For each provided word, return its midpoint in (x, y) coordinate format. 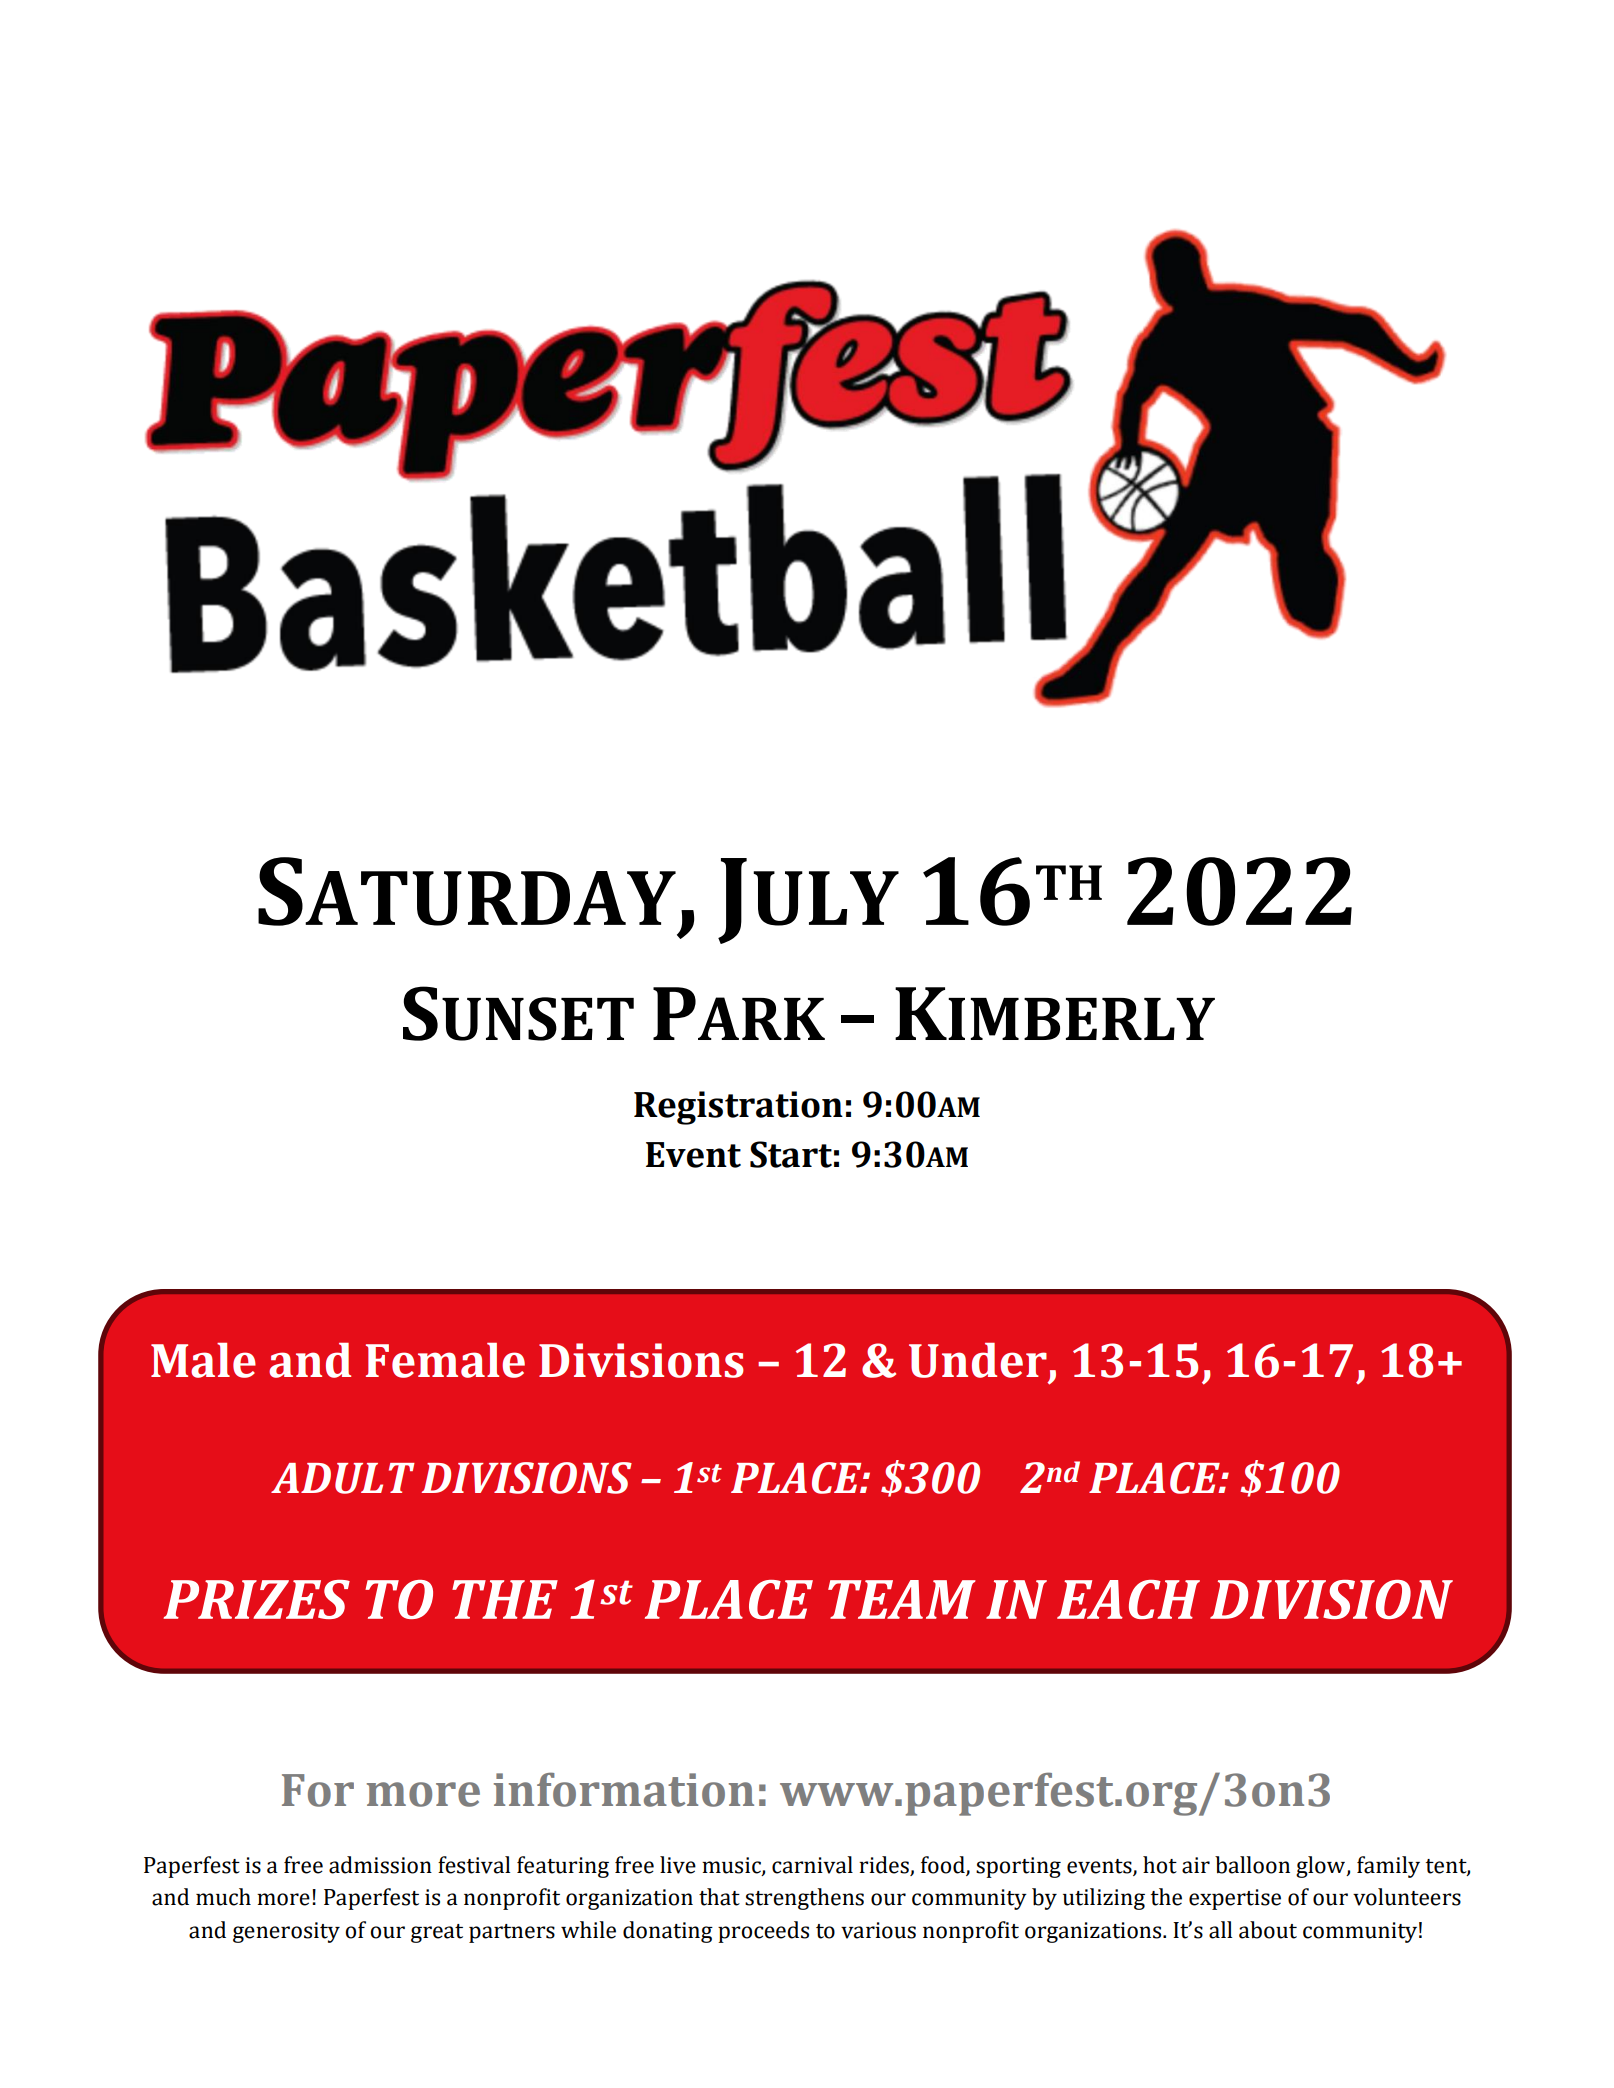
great (437, 1933)
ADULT (343, 1478)
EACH (1128, 1599)
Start (791, 1154)
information (624, 1789)
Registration (738, 1108)
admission (380, 1865)
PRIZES (256, 1599)
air (1196, 1865)
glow (1322, 1867)
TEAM (902, 1599)
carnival (812, 1865)
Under (978, 1360)
